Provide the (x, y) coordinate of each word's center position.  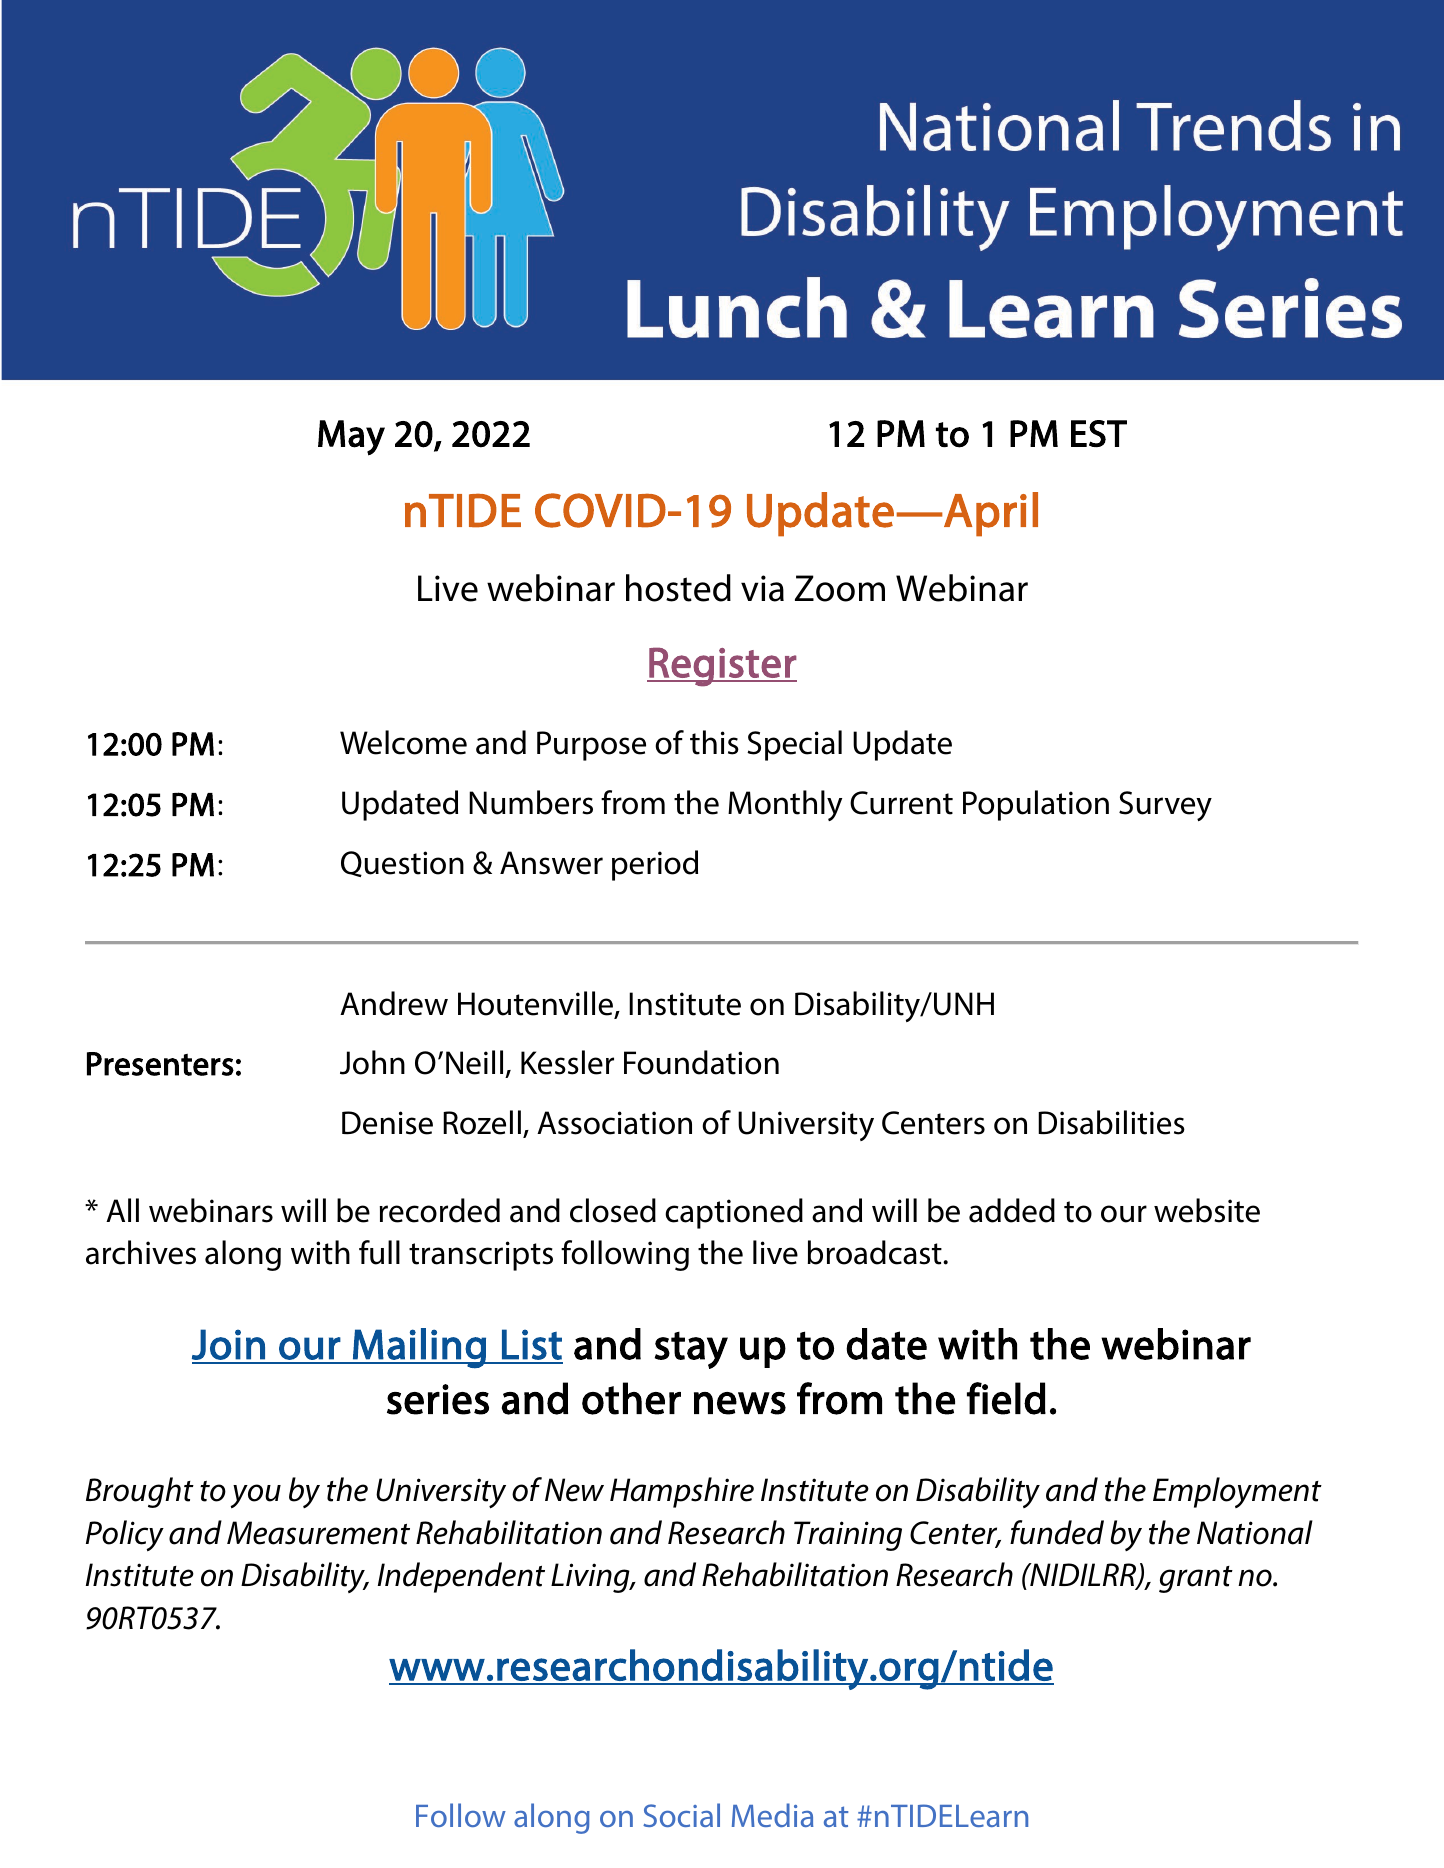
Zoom (840, 588)
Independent (461, 1577)
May (351, 438)
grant (1196, 1579)
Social (681, 1815)
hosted (678, 588)
